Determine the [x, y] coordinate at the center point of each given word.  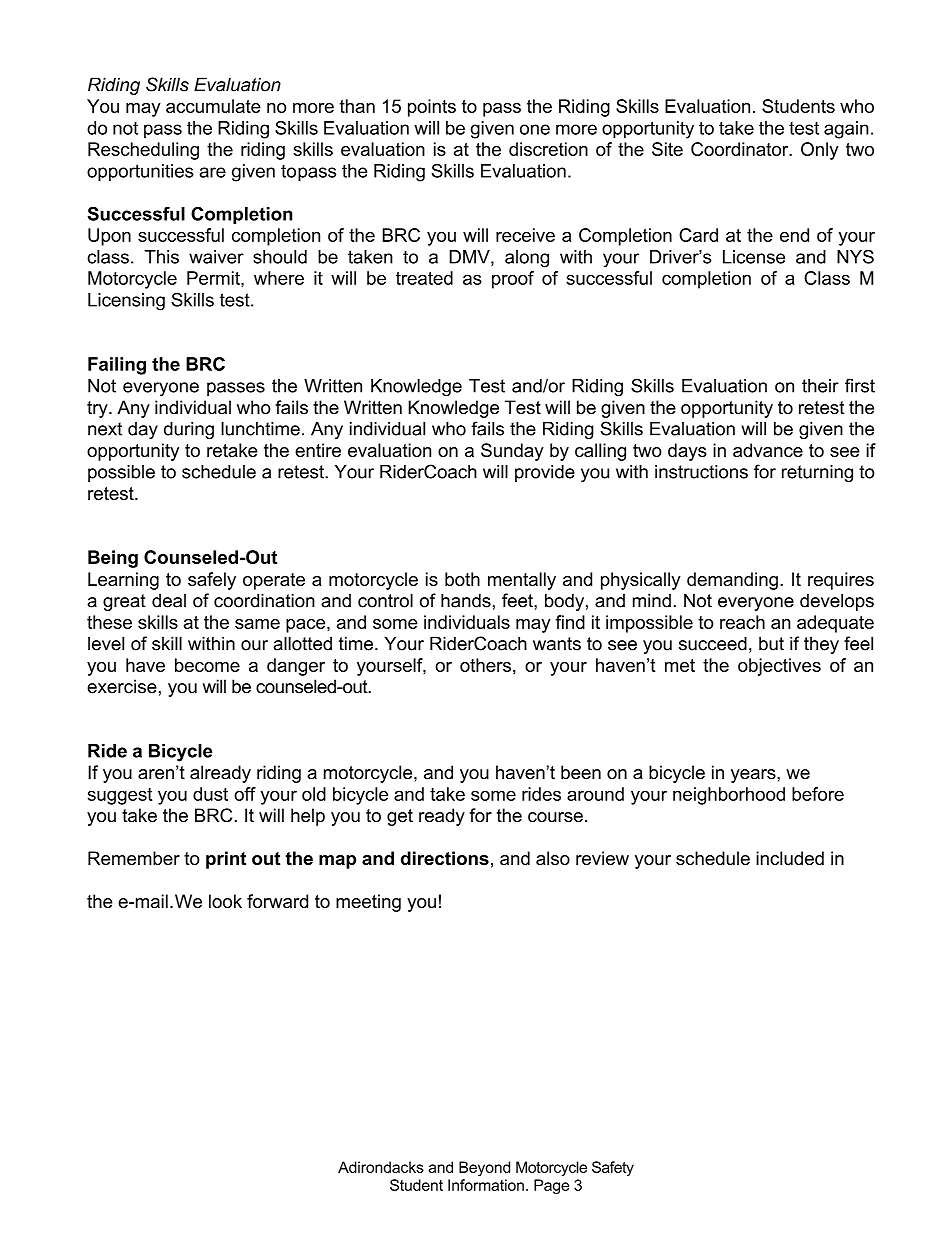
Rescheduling [143, 151]
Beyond [484, 1168]
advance [768, 450]
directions [445, 858]
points [432, 108]
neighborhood [729, 796]
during [189, 430]
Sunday [512, 452]
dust [210, 794]
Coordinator [741, 149]
